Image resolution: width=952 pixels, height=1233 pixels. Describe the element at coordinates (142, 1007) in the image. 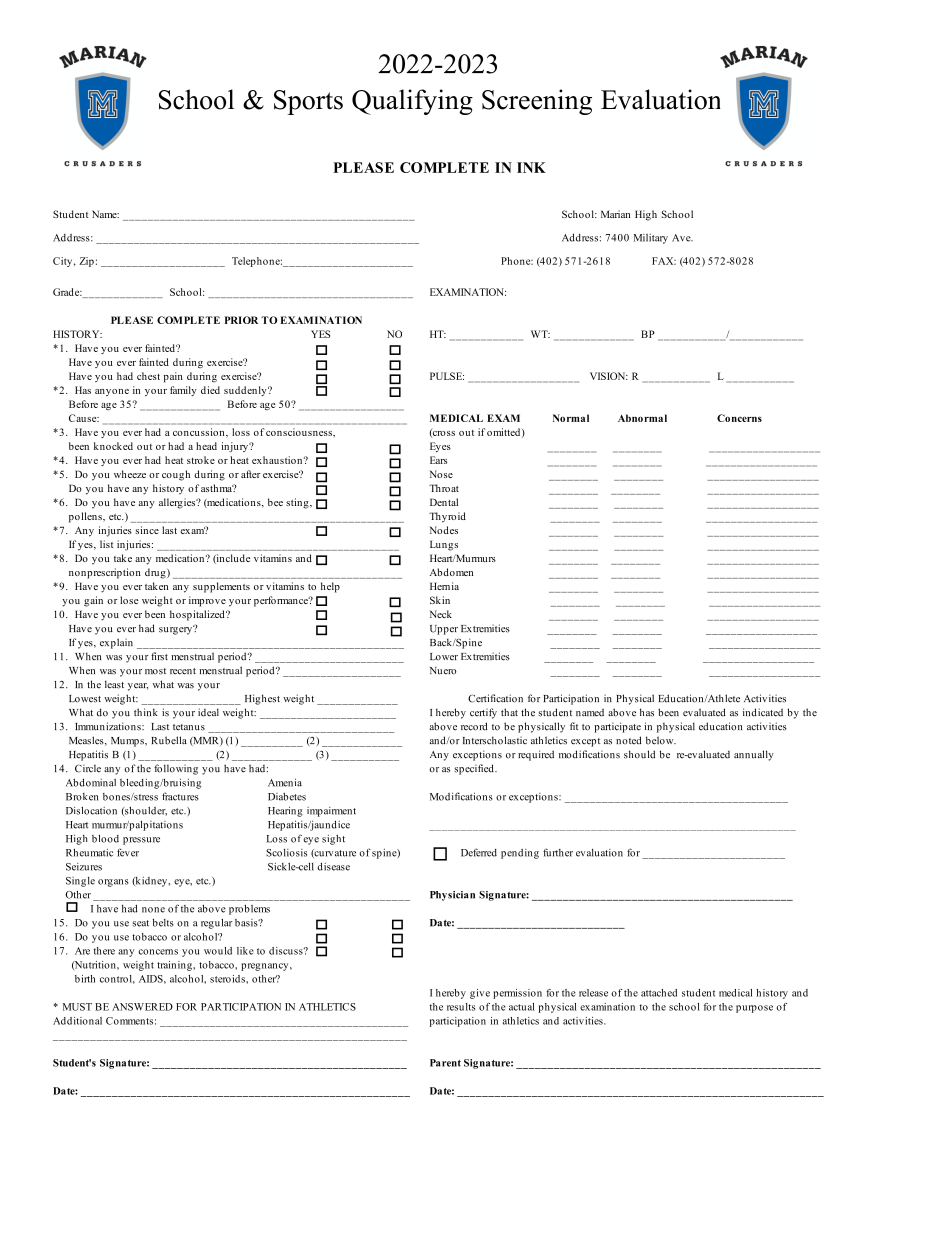

I see `ANSWERED` at that location.
